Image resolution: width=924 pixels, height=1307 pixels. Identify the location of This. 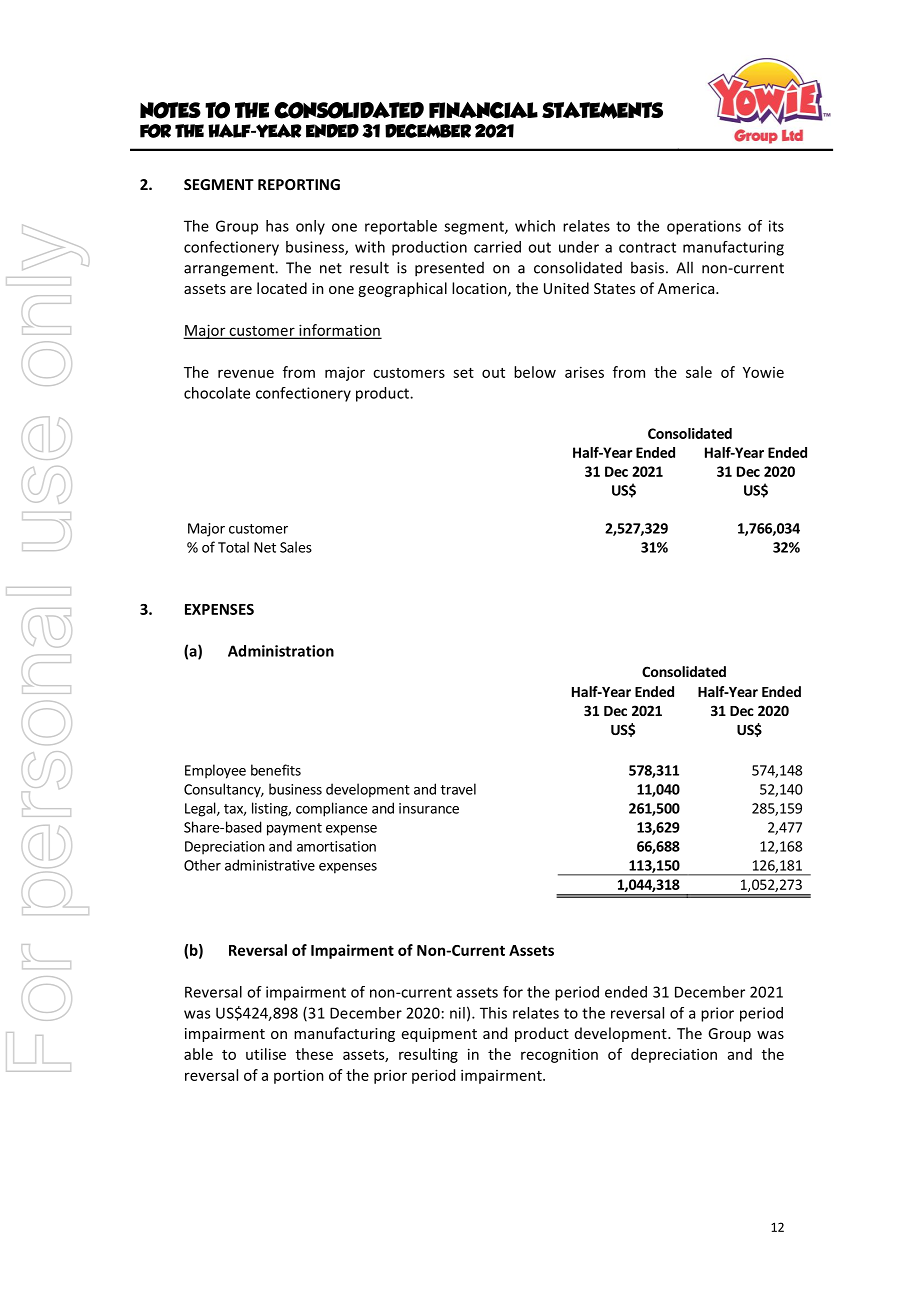
(493, 1013).
